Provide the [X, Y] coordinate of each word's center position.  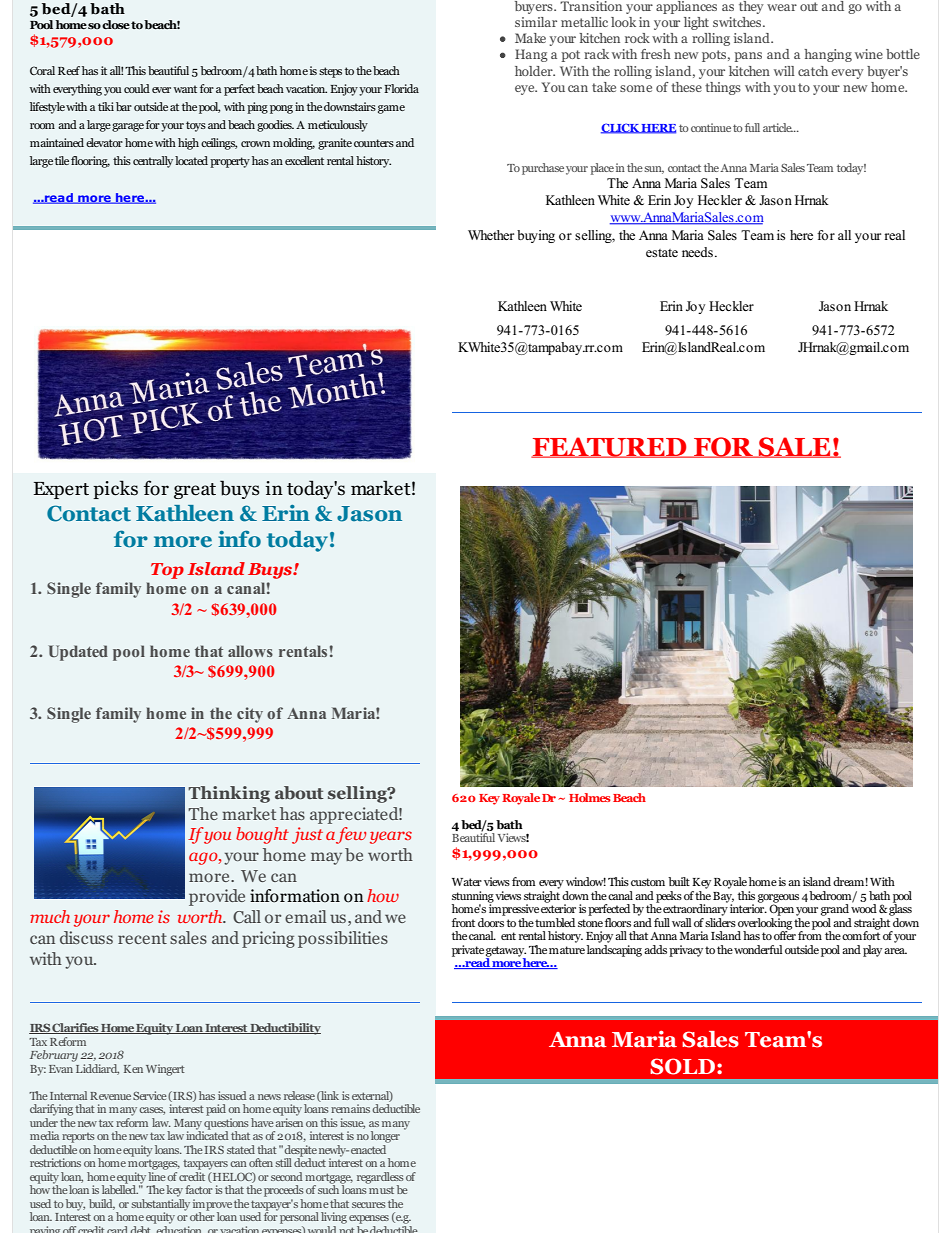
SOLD [684, 1066]
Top [167, 571]
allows [250, 651]
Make [530, 38]
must [381, 1190]
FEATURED [610, 447]
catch [813, 71]
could [137, 88]
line [157, 1175]
